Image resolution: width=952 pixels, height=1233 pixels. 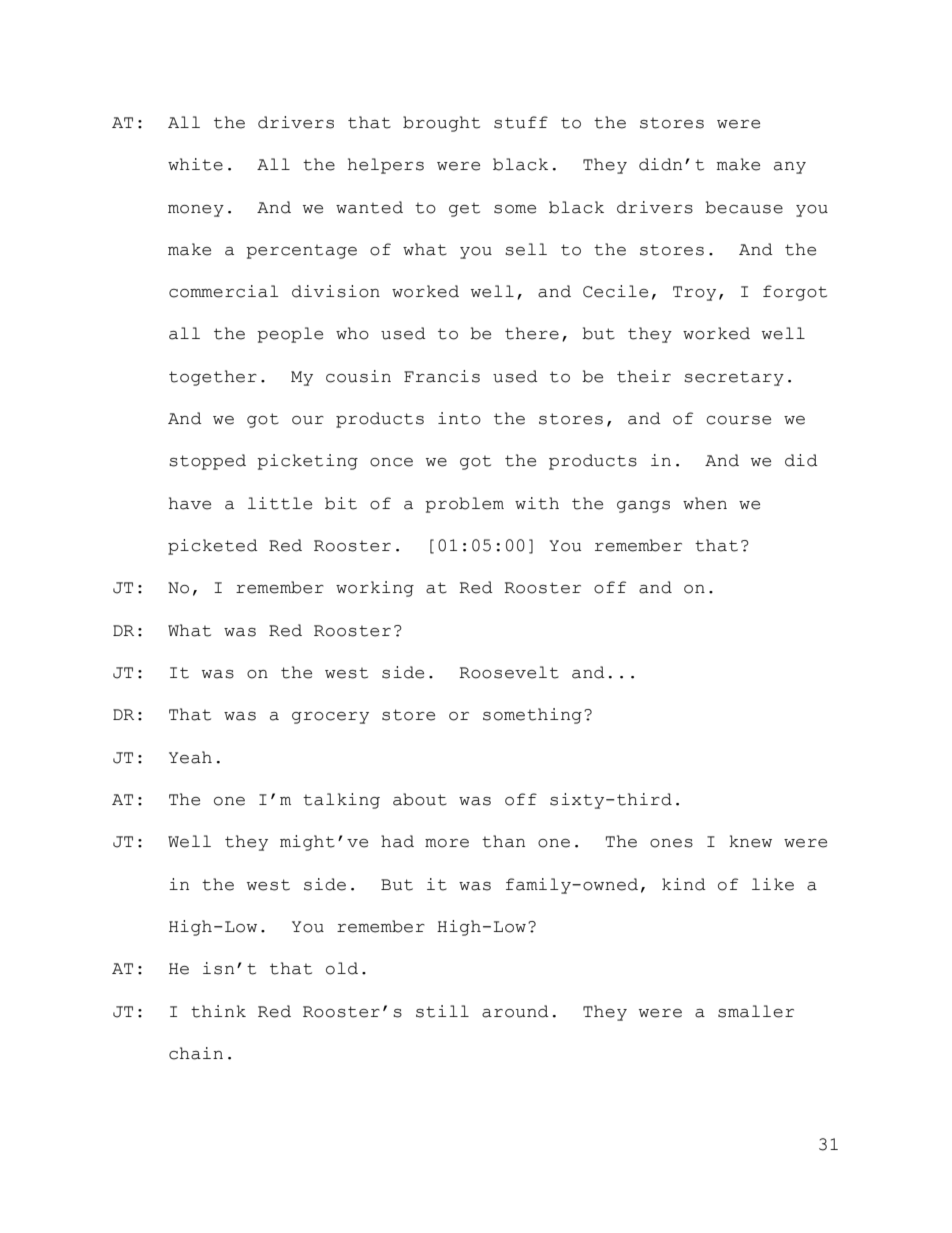 I want to click on grocery, so click(x=330, y=718).
